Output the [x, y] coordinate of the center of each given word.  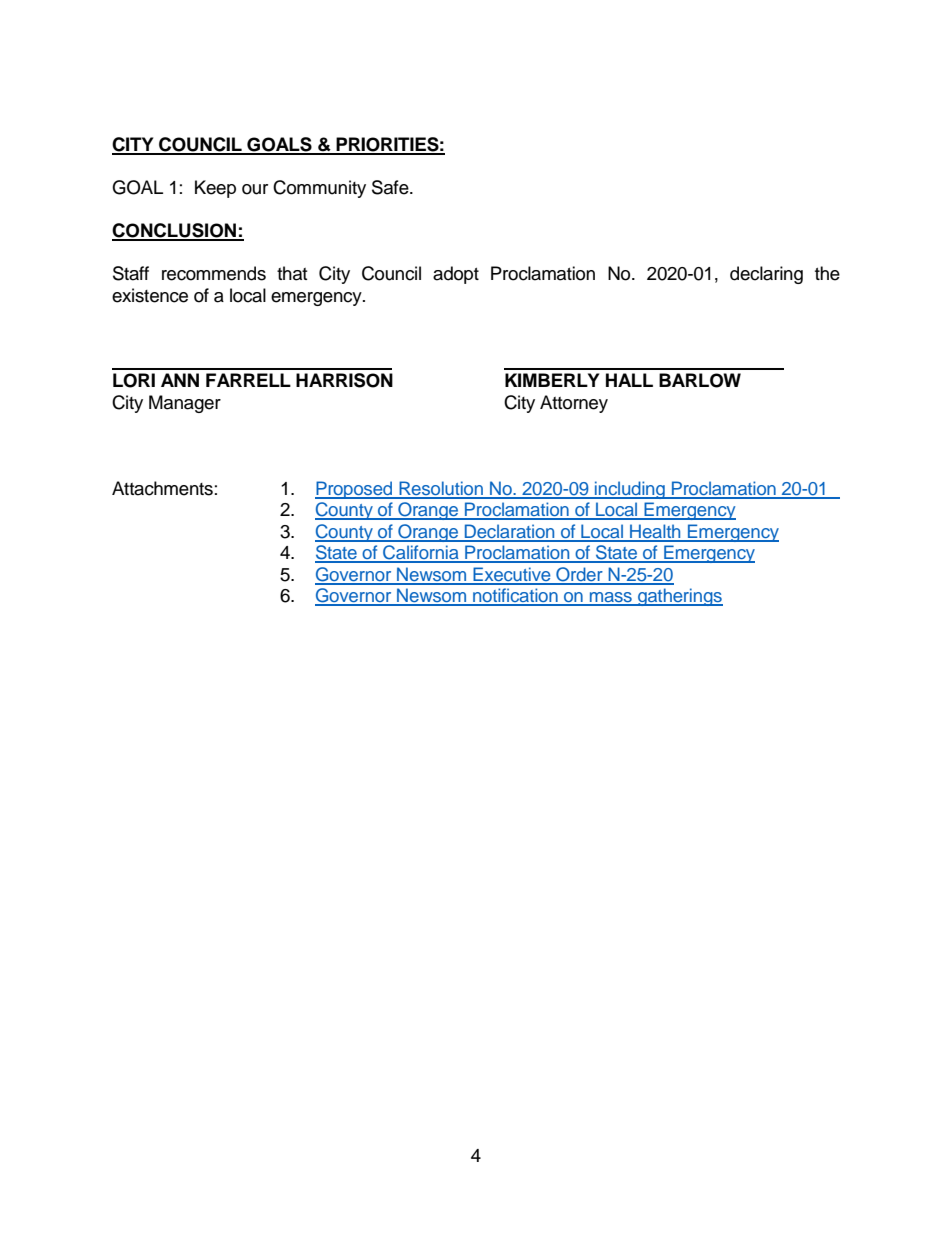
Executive [512, 575]
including [630, 490]
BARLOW [700, 380]
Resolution [441, 489]
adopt [456, 275]
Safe [391, 187]
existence [150, 295]
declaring [766, 275]
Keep [215, 189]
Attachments [162, 488]
